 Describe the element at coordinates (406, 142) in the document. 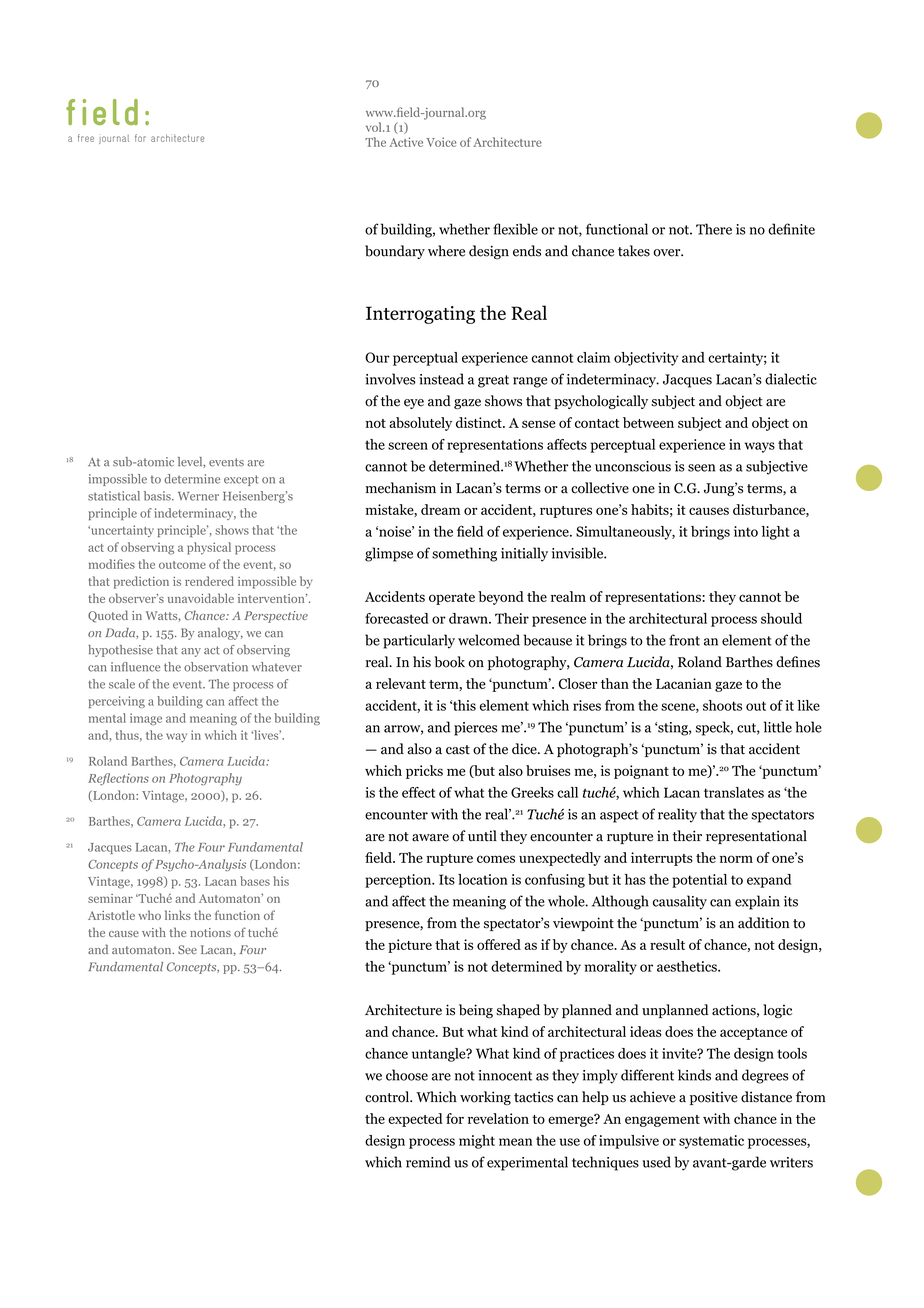

I see `Active` at that location.
